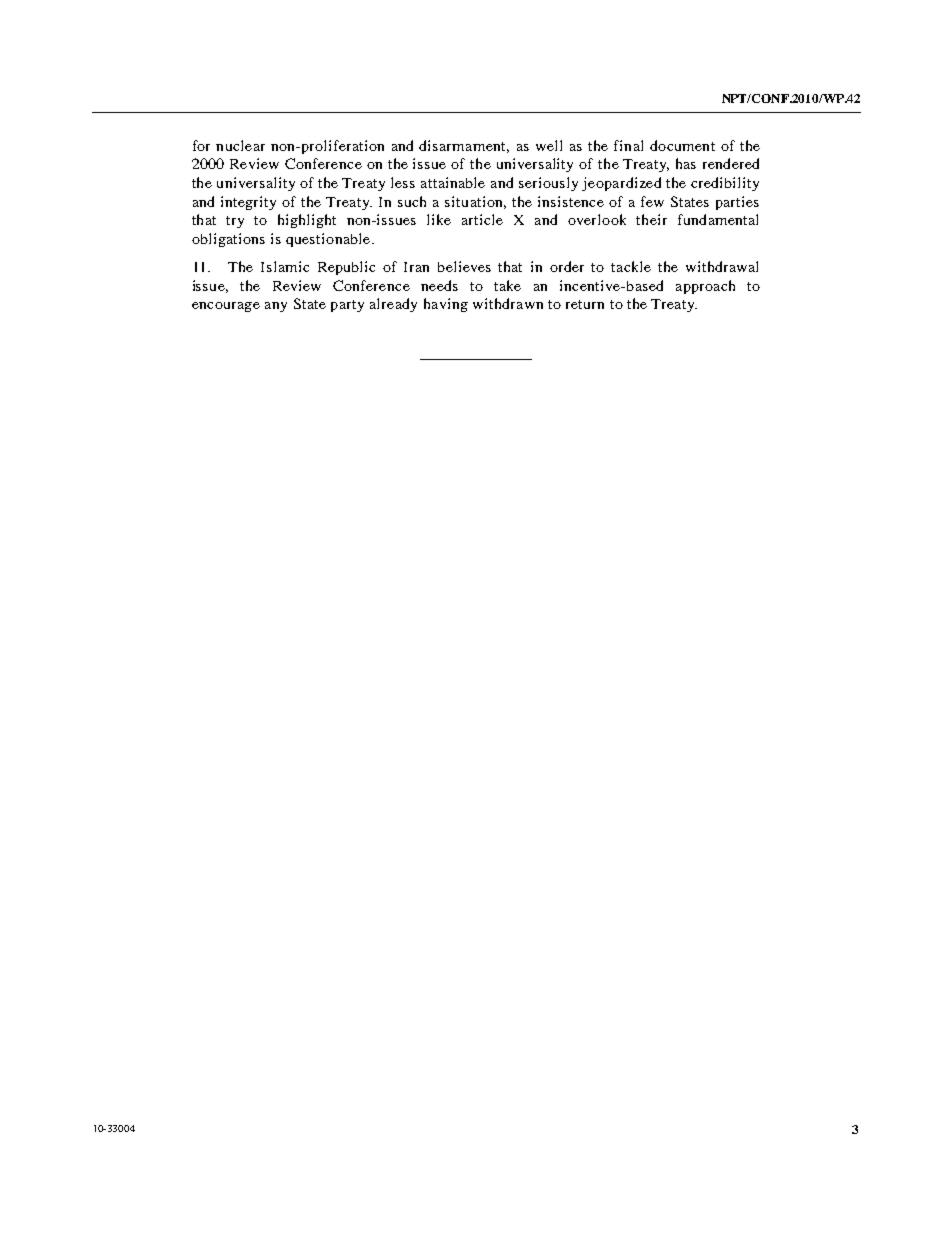  I want to click on tackle, so click(631, 266).
